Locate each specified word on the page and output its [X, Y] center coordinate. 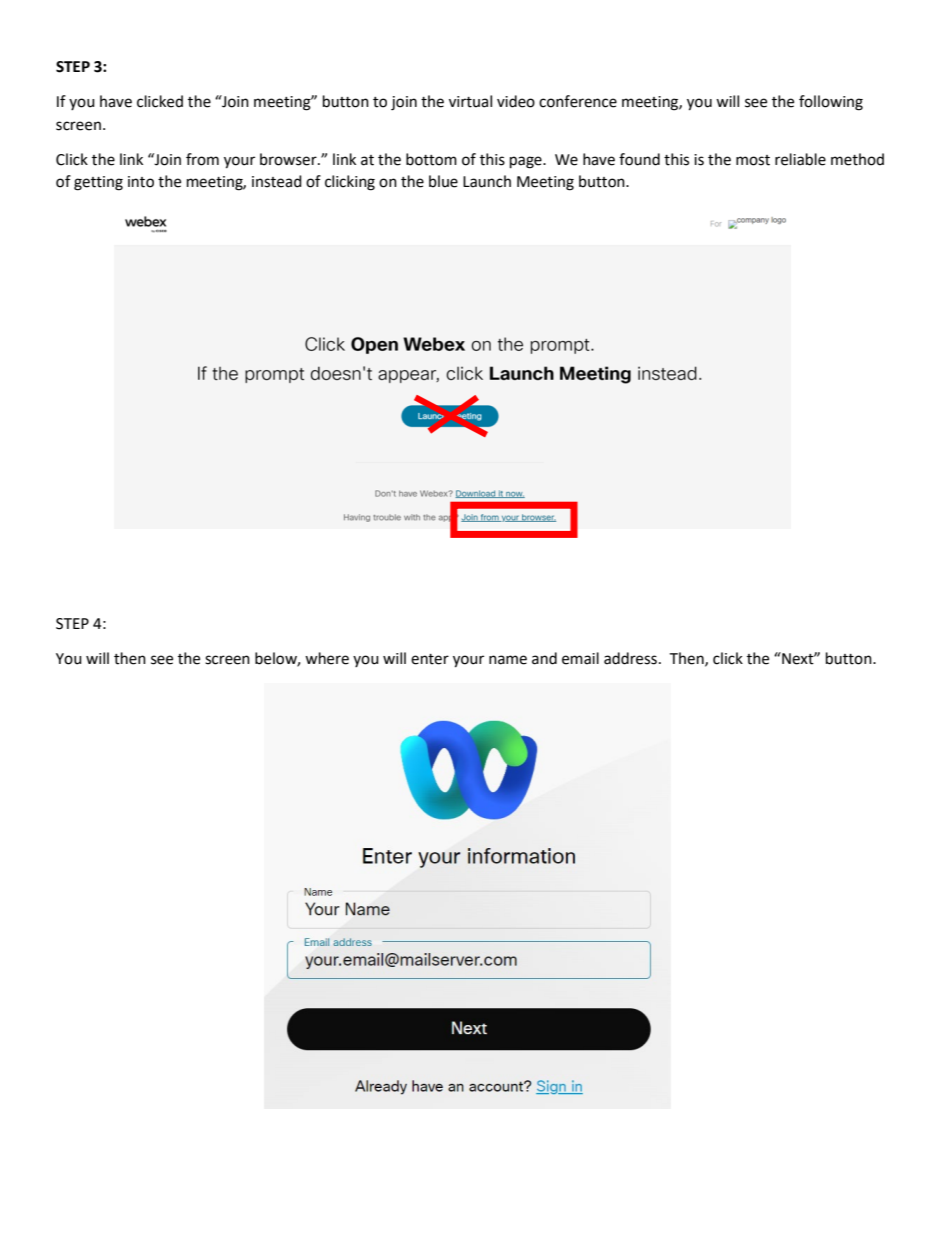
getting [98, 183]
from [202, 159]
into [141, 182]
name [508, 660]
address [630, 658]
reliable [800, 159]
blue [443, 181]
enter [430, 659]
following [831, 103]
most [753, 160]
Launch [487, 181]
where [327, 658]
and [544, 658]
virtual [470, 101]
